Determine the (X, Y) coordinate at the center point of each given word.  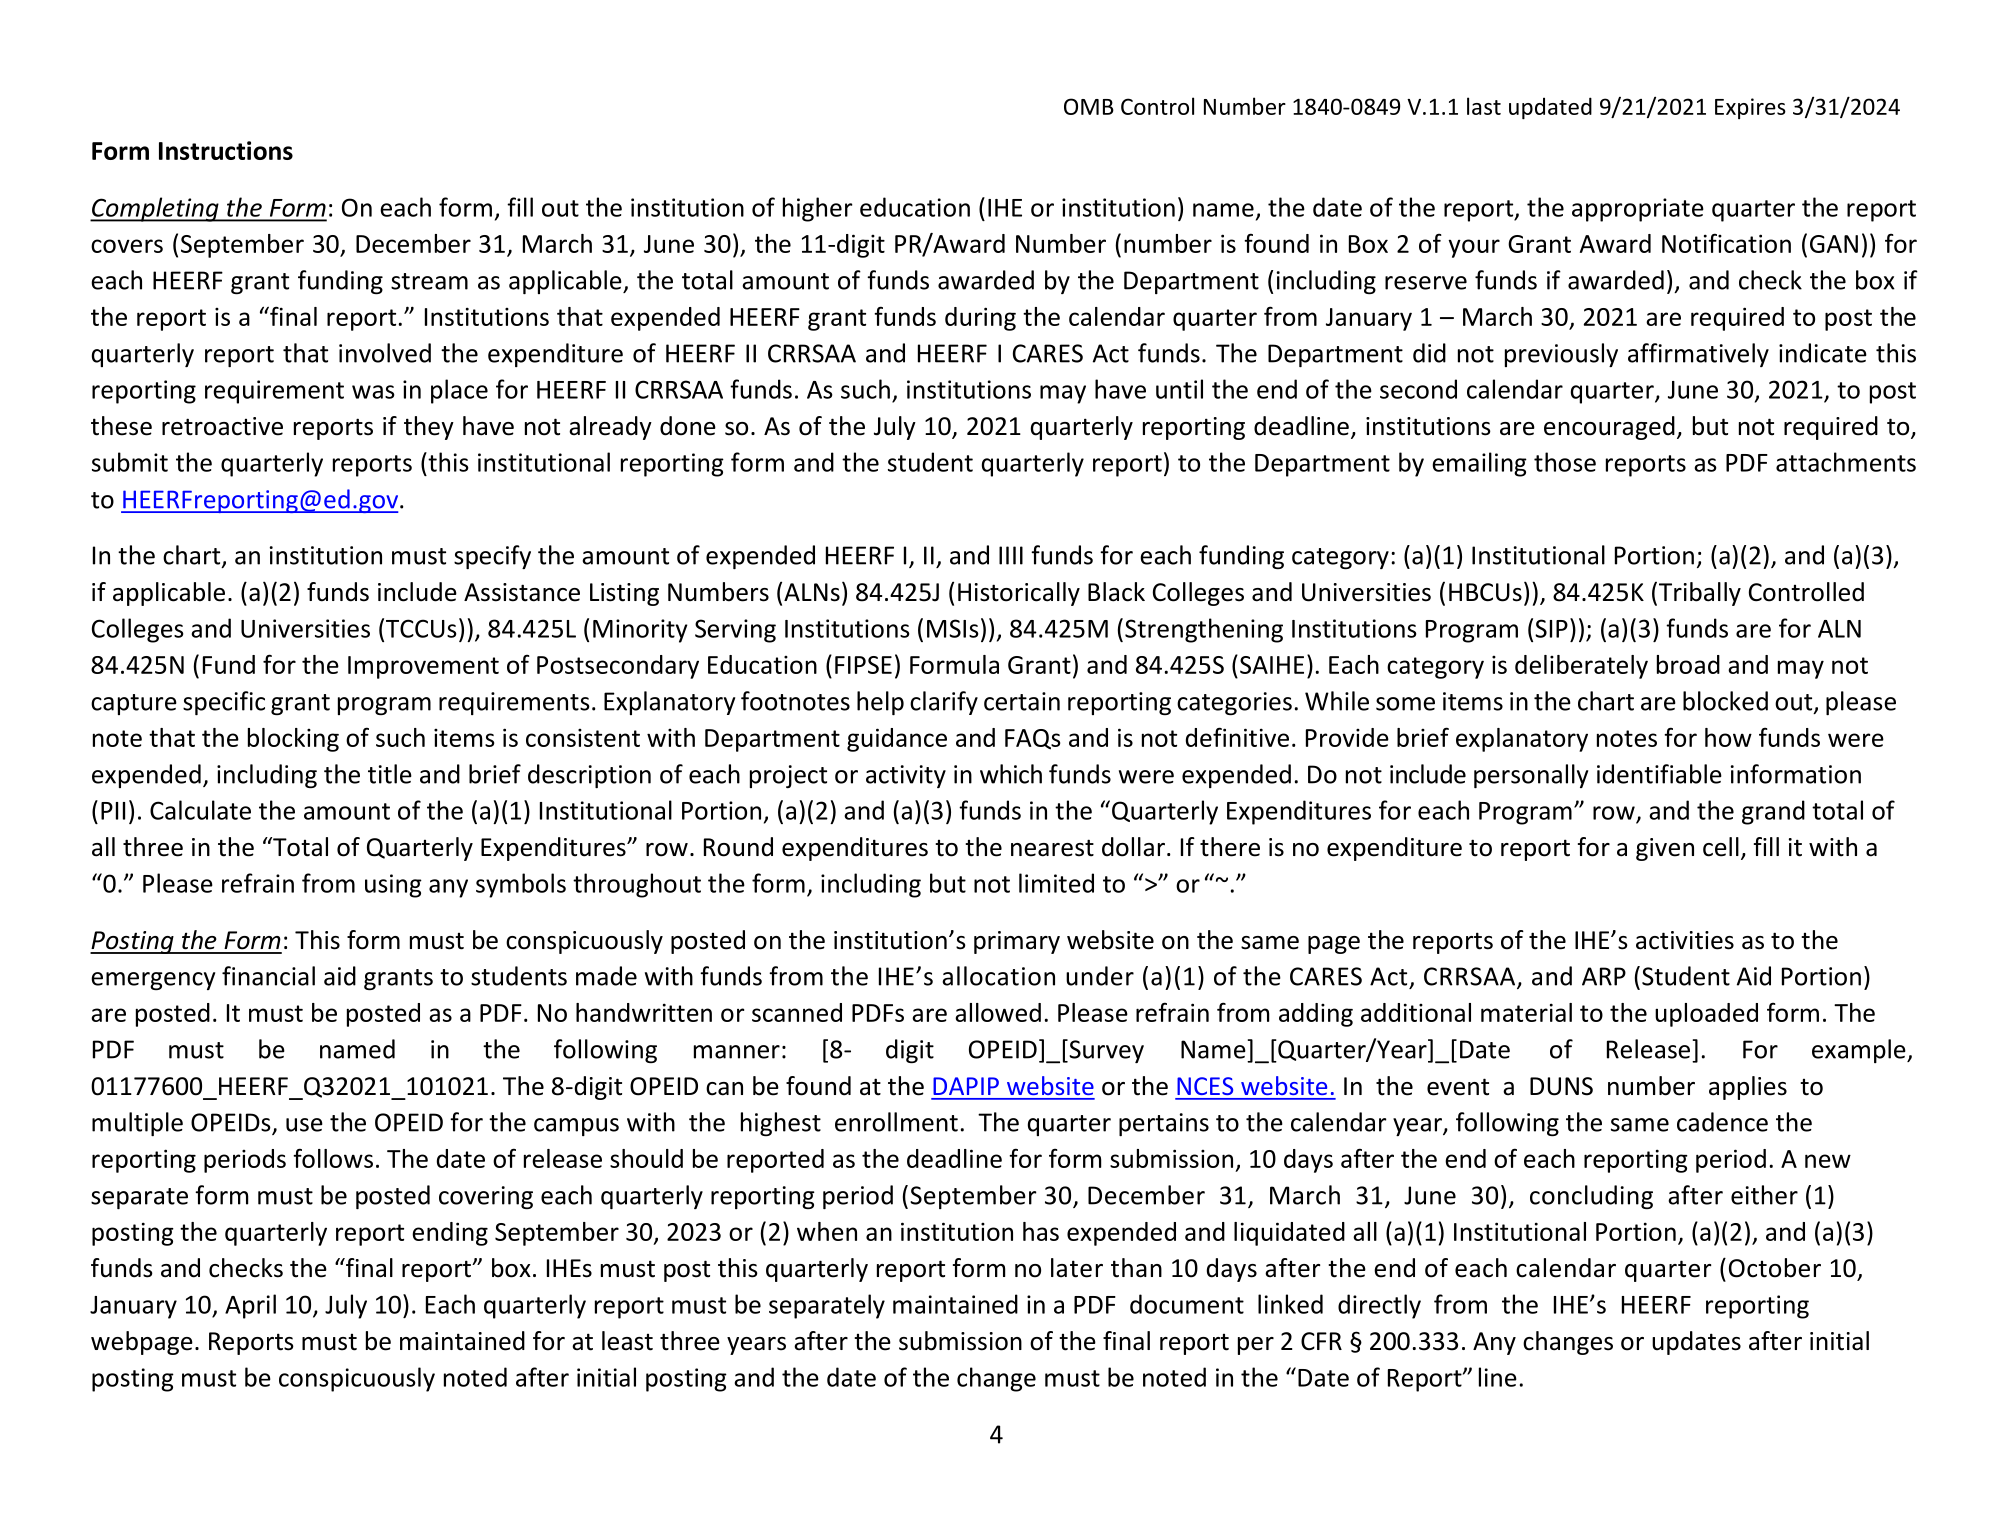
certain (1022, 701)
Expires (1750, 108)
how (1728, 737)
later (1077, 1268)
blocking (293, 740)
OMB (1089, 106)
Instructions (226, 150)
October (1775, 1268)
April (250, 1306)
